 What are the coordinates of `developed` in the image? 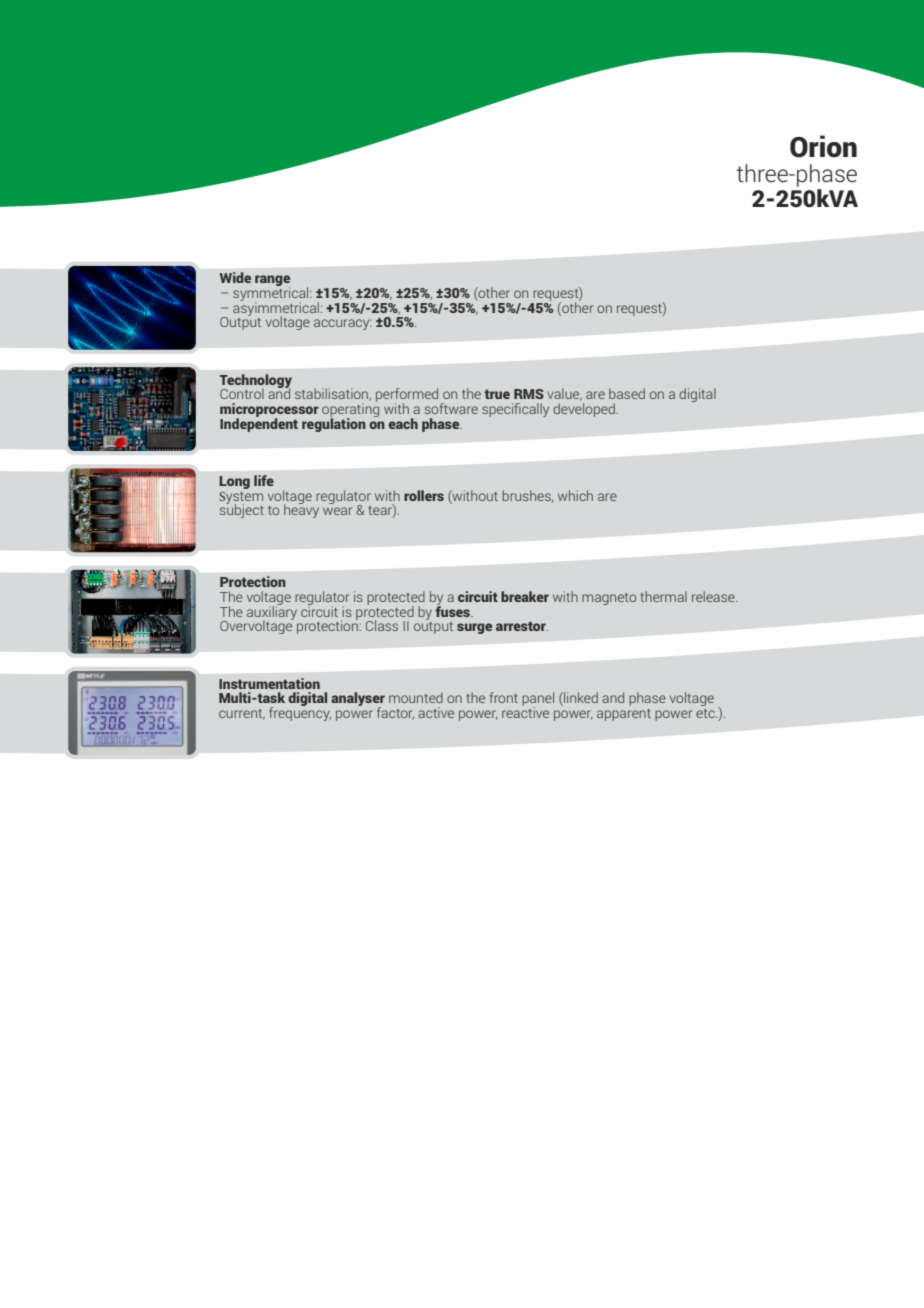 It's located at (585, 410).
